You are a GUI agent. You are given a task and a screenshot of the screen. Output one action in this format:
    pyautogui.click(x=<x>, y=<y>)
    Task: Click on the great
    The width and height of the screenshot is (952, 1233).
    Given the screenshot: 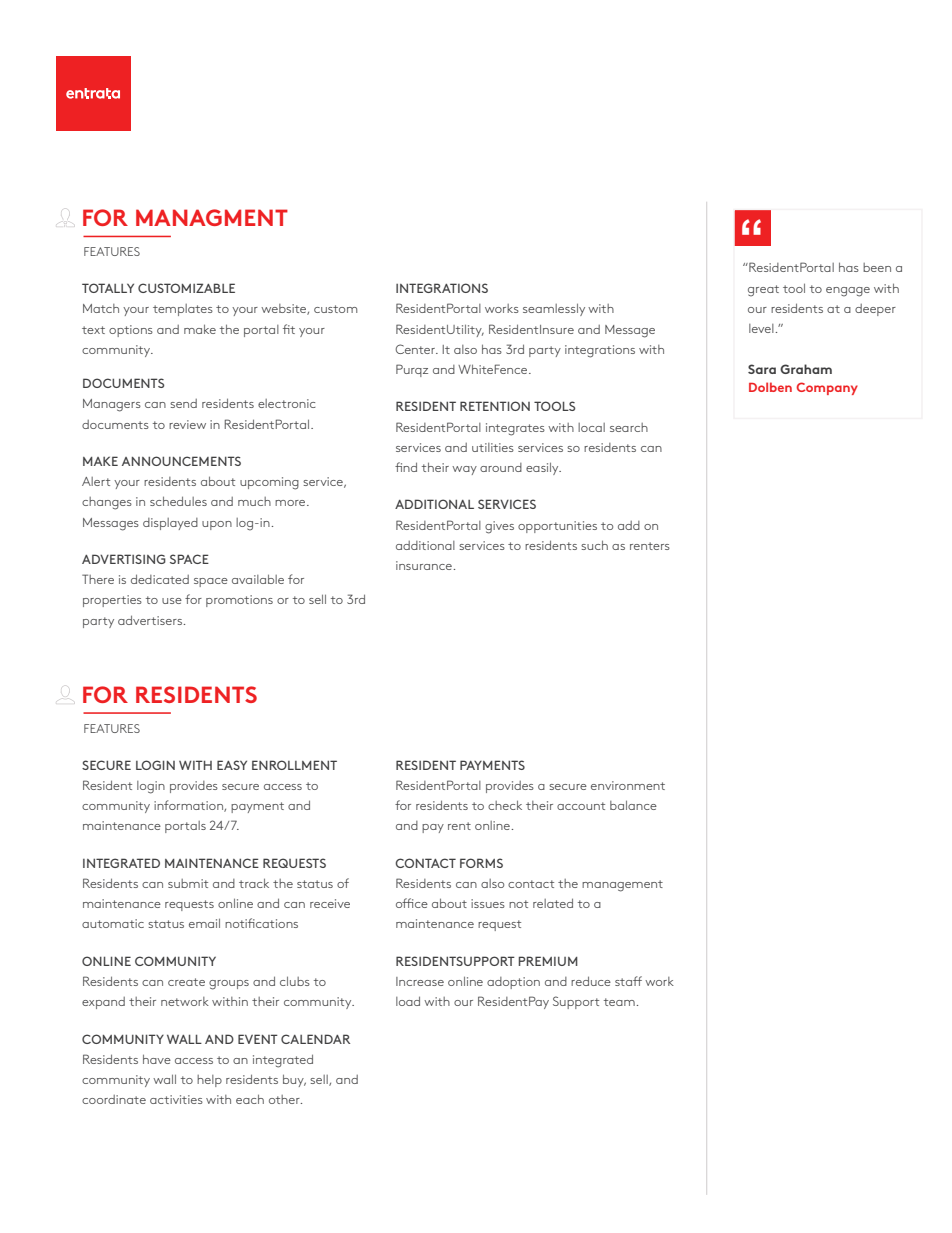 What is the action you would take?
    pyautogui.click(x=763, y=291)
